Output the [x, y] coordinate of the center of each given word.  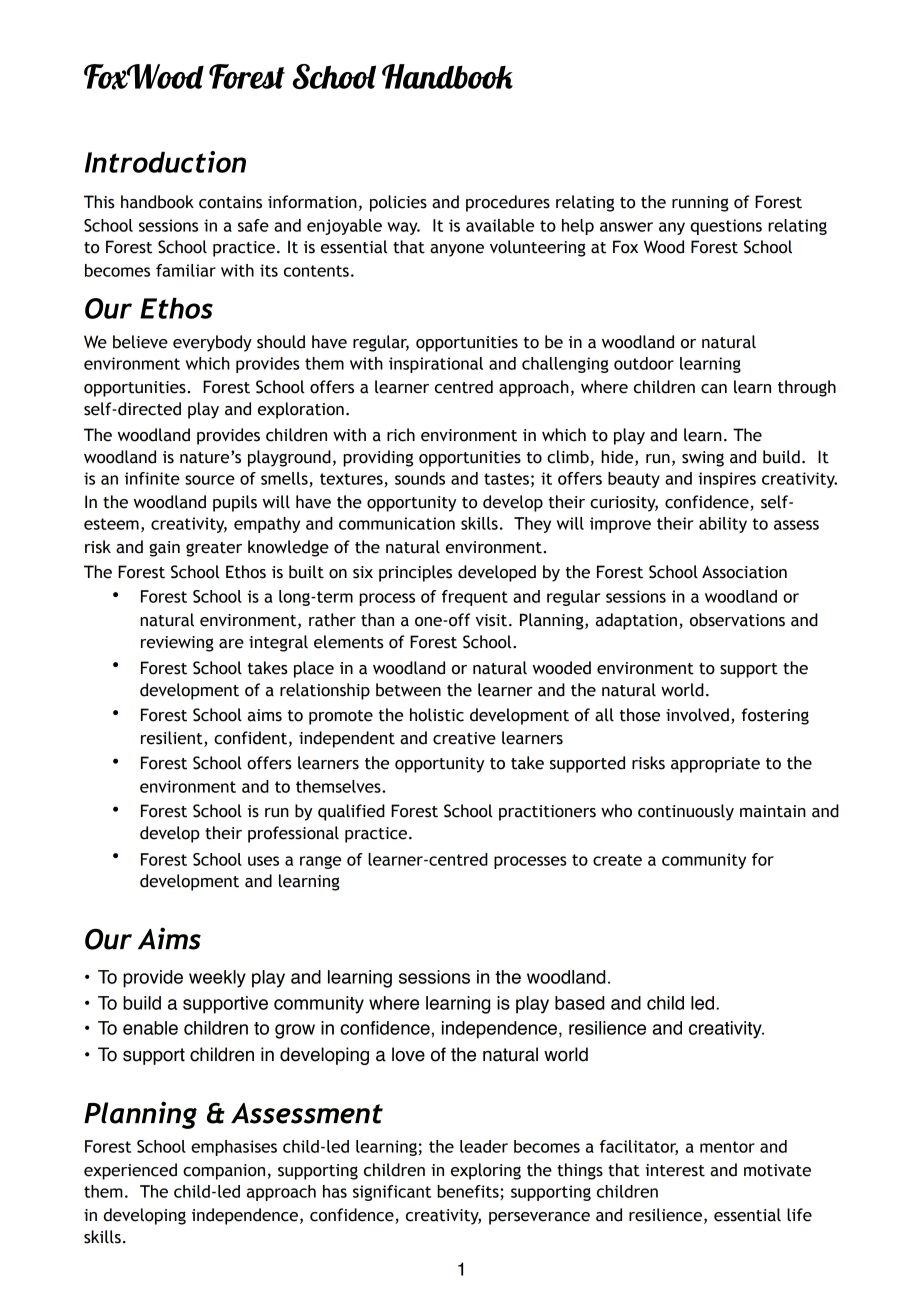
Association [744, 572]
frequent [475, 598]
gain [164, 549]
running [700, 204]
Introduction [165, 162]
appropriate [715, 765]
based [579, 1003]
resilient [173, 739]
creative [464, 738]
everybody [212, 343]
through [807, 388]
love [408, 1054]
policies [398, 203]
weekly [217, 979]
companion [225, 1172]
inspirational [436, 365]
